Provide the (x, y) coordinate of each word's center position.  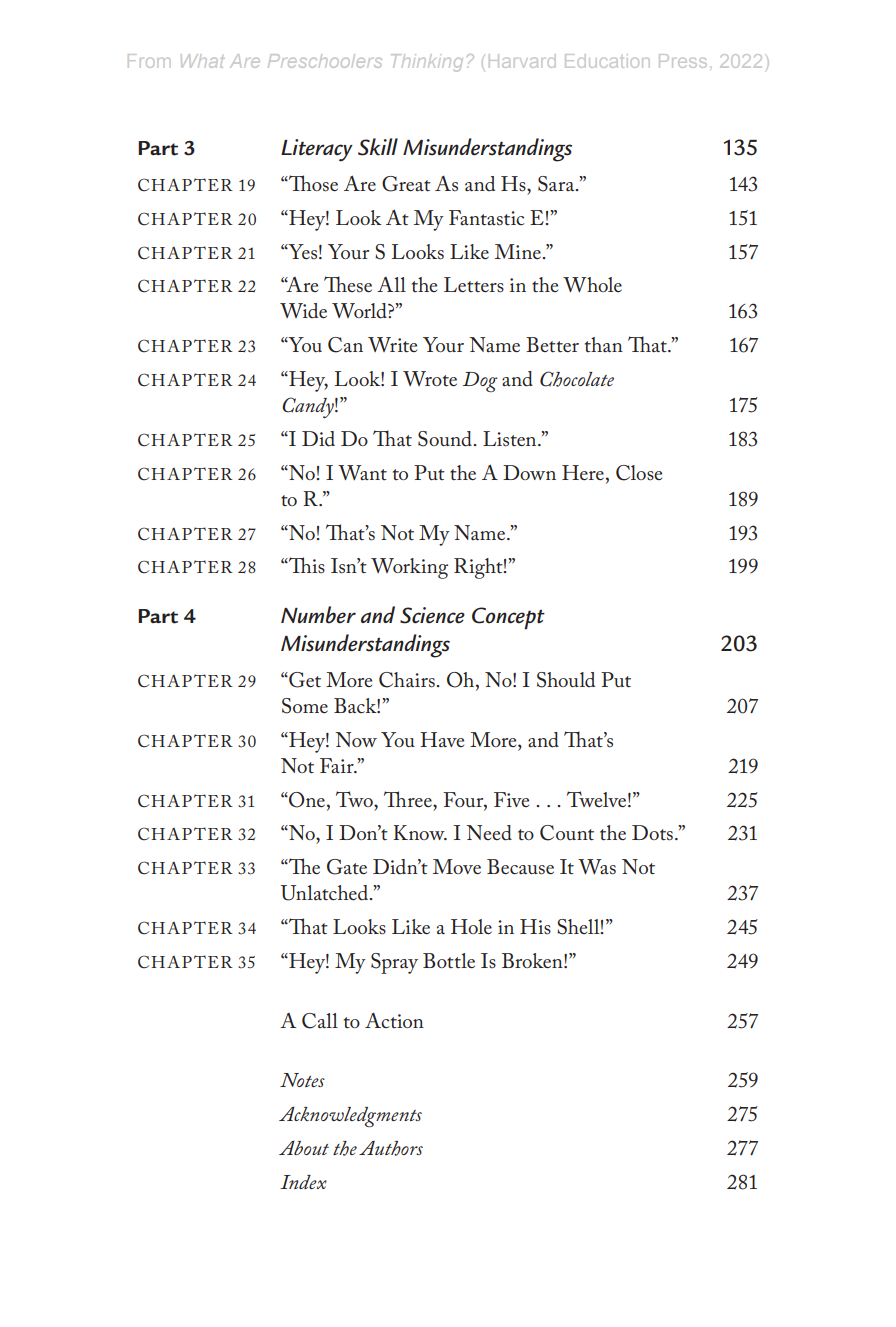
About (304, 1148)
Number (318, 615)
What (202, 61)
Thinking (427, 63)
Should (566, 680)
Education (607, 61)
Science (432, 615)
